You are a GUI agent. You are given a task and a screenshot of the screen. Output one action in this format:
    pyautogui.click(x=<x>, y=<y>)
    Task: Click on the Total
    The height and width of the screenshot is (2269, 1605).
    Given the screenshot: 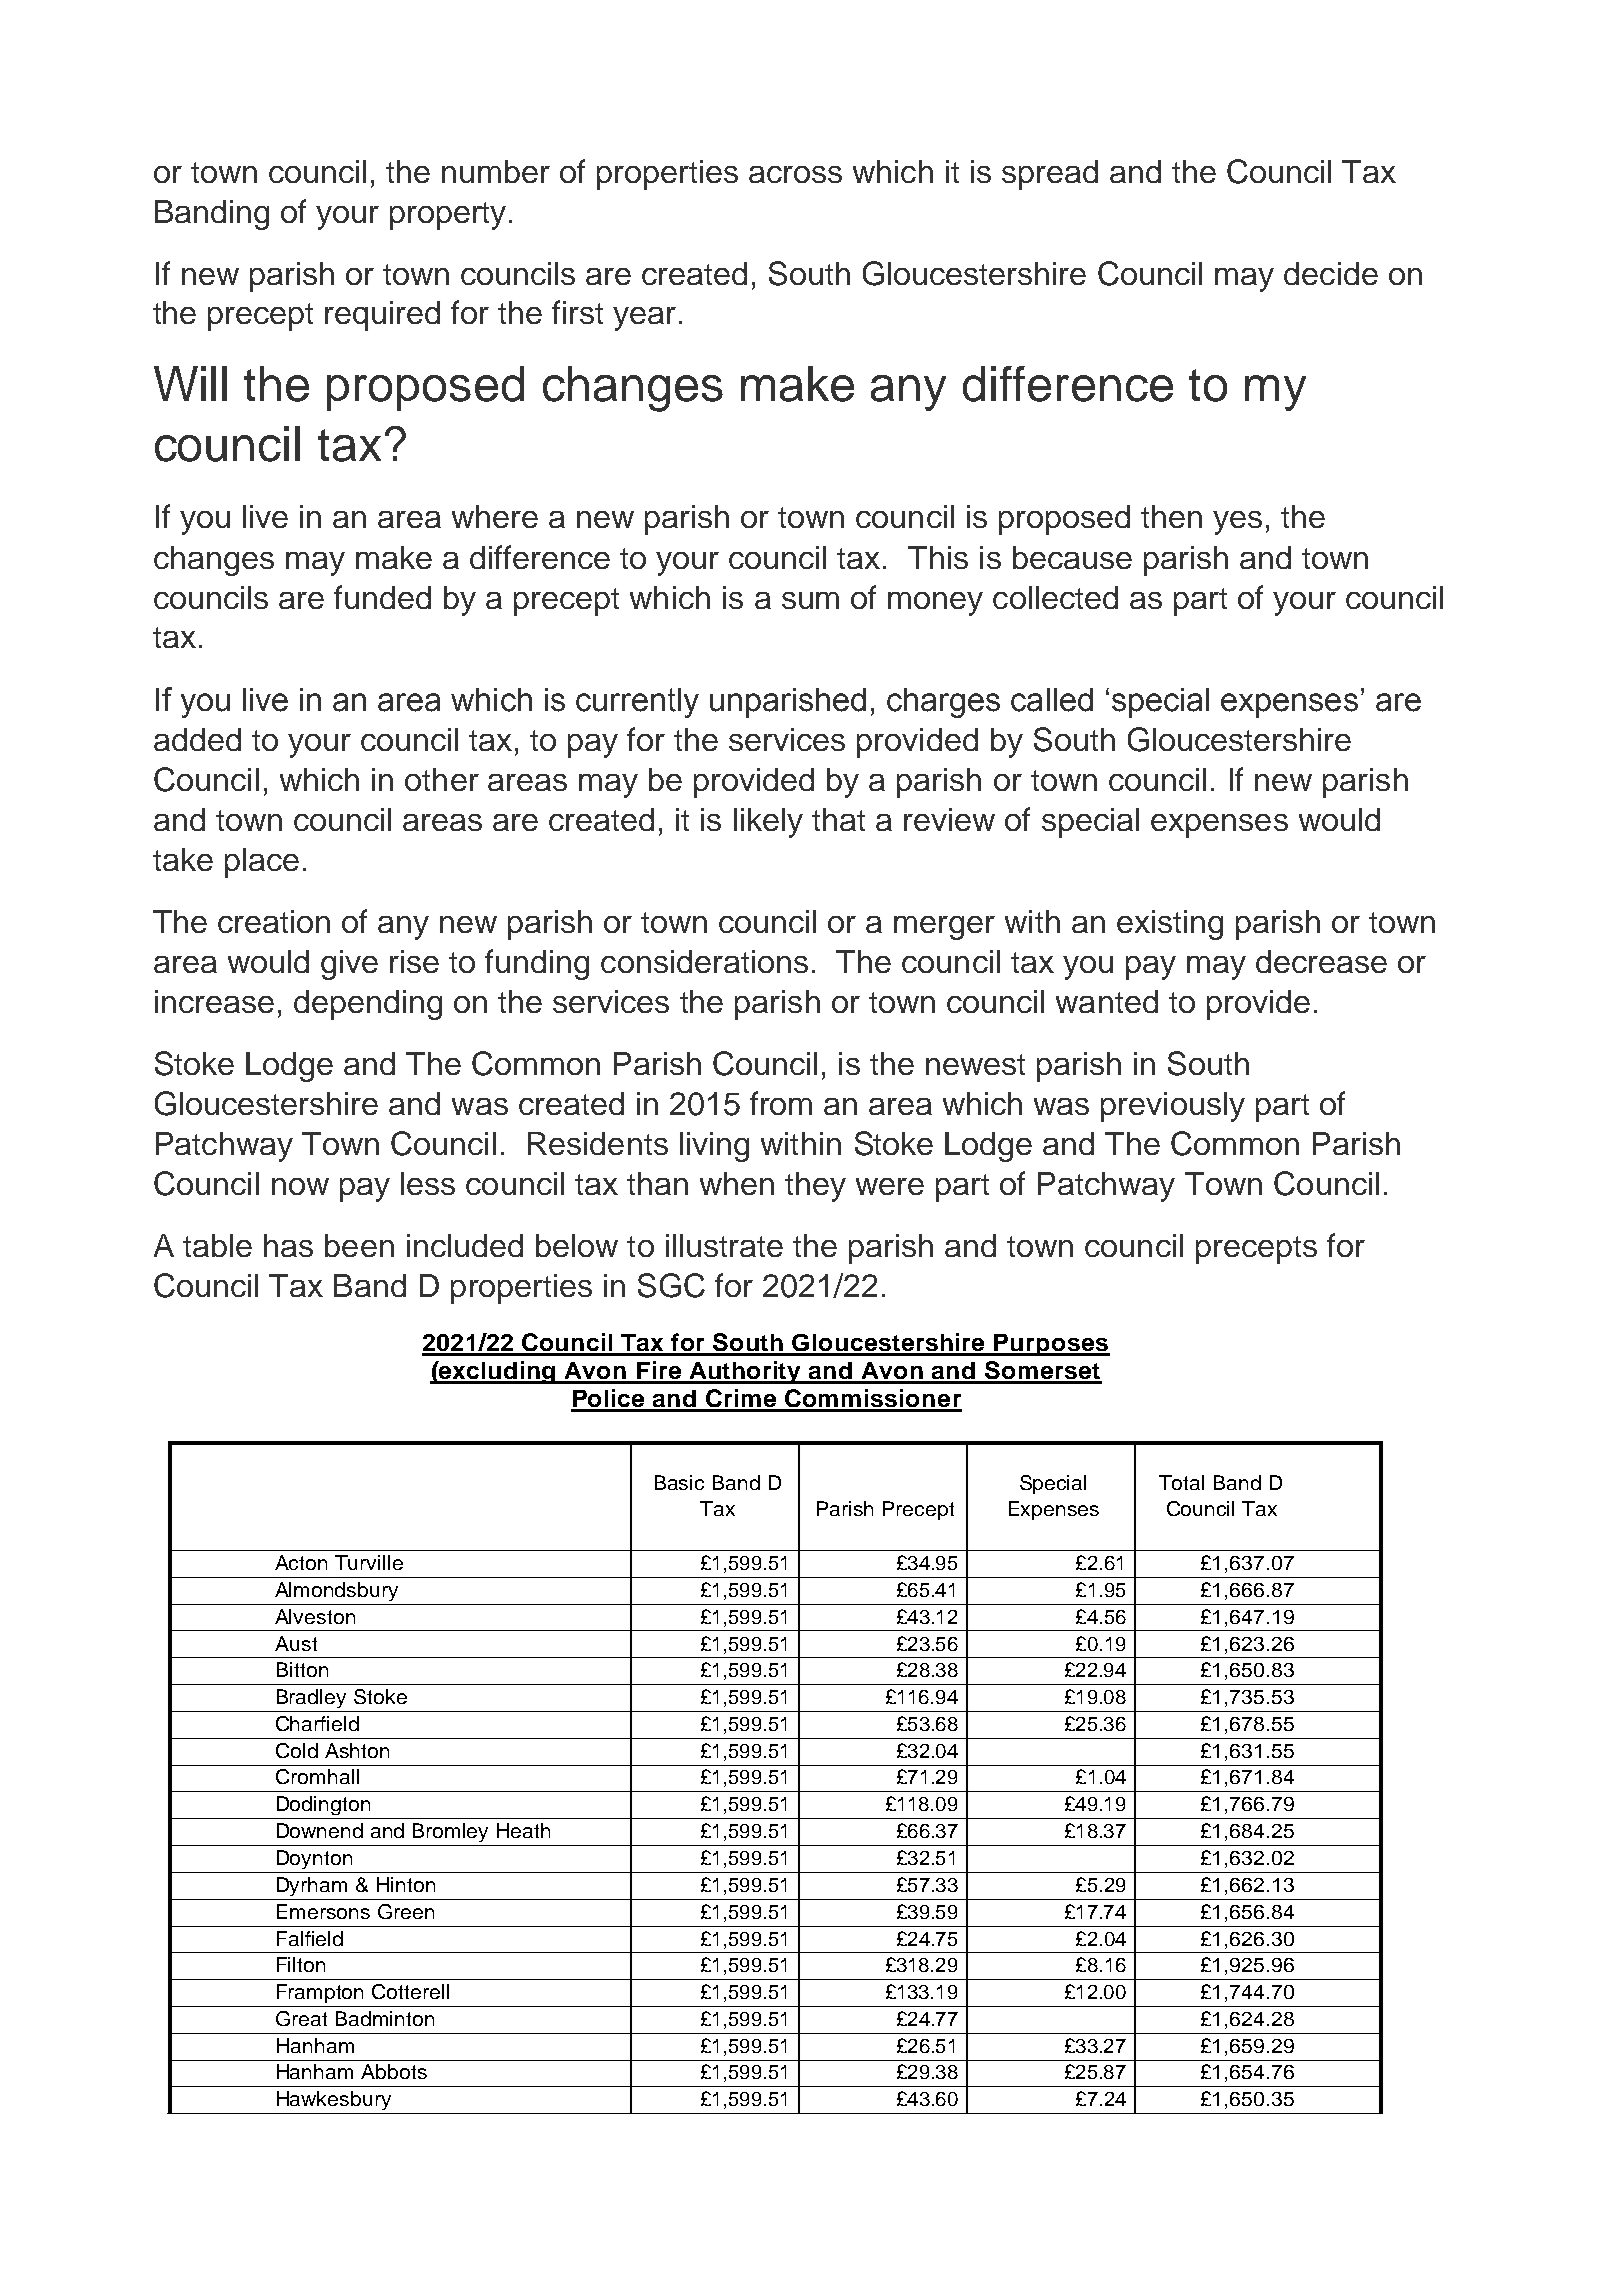 What is the action you would take?
    pyautogui.click(x=1181, y=1482)
